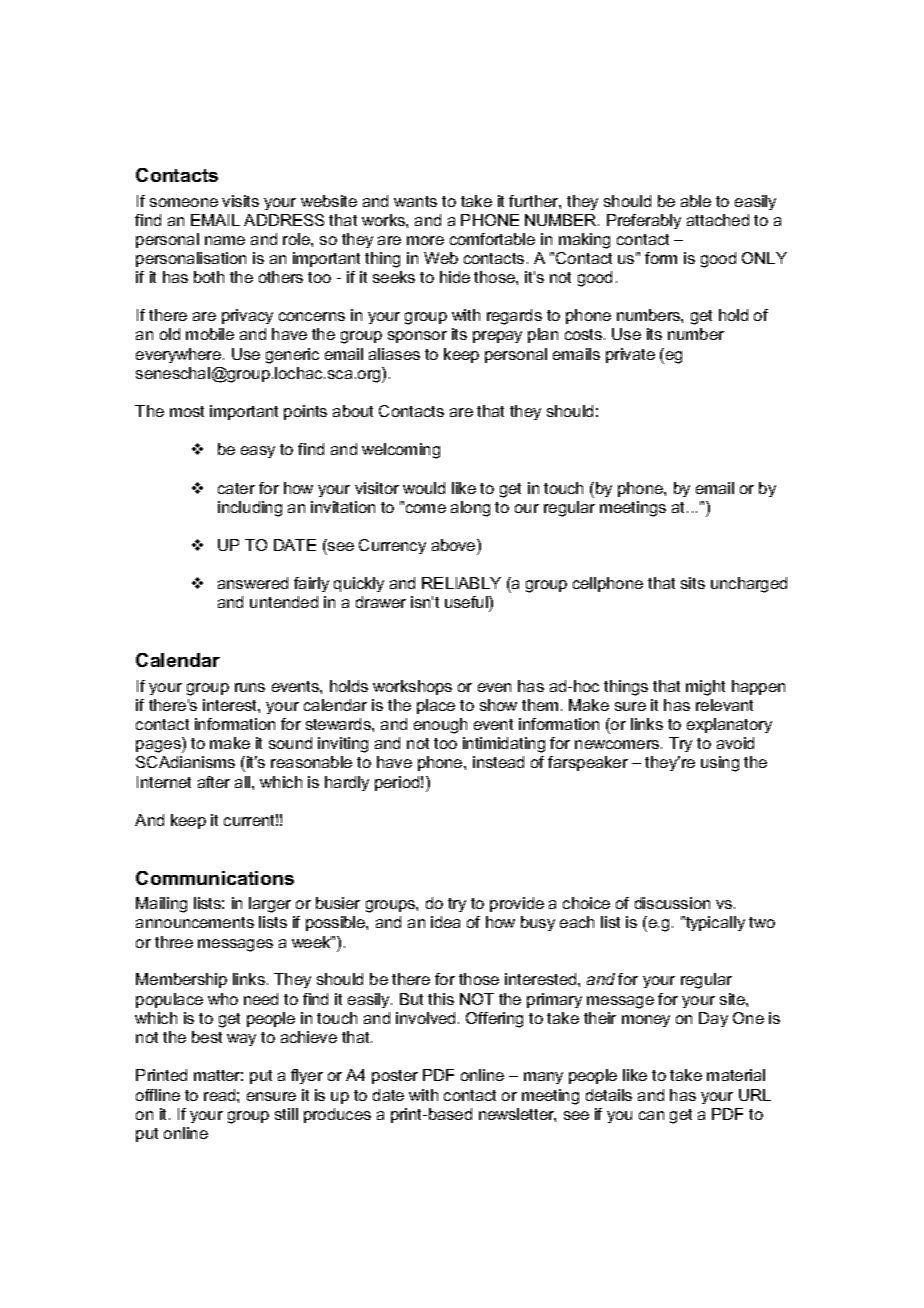 This page has height=1308, width=924. I want to click on might, so click(705, 688).
